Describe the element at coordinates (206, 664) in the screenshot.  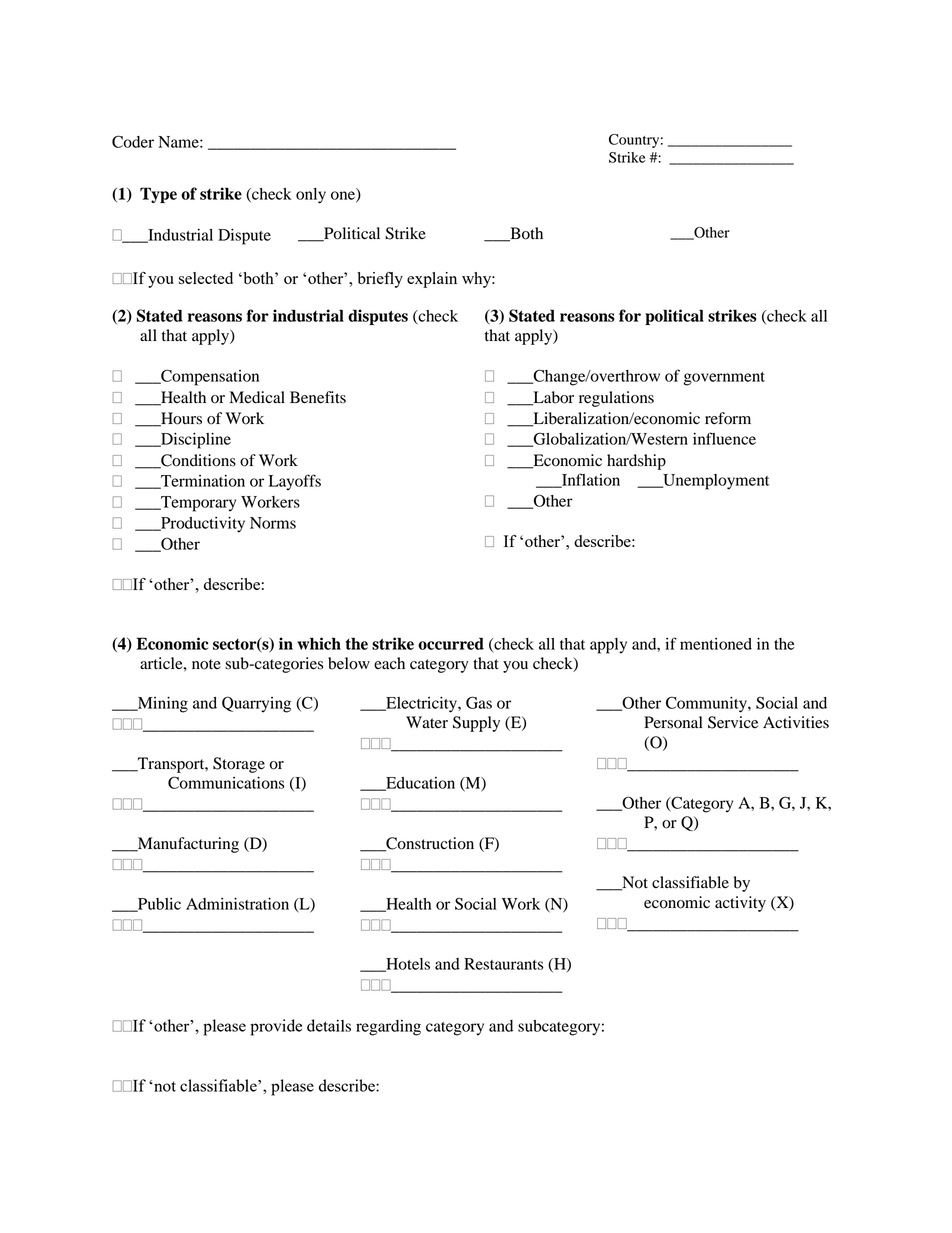
I see `note` at that location.
